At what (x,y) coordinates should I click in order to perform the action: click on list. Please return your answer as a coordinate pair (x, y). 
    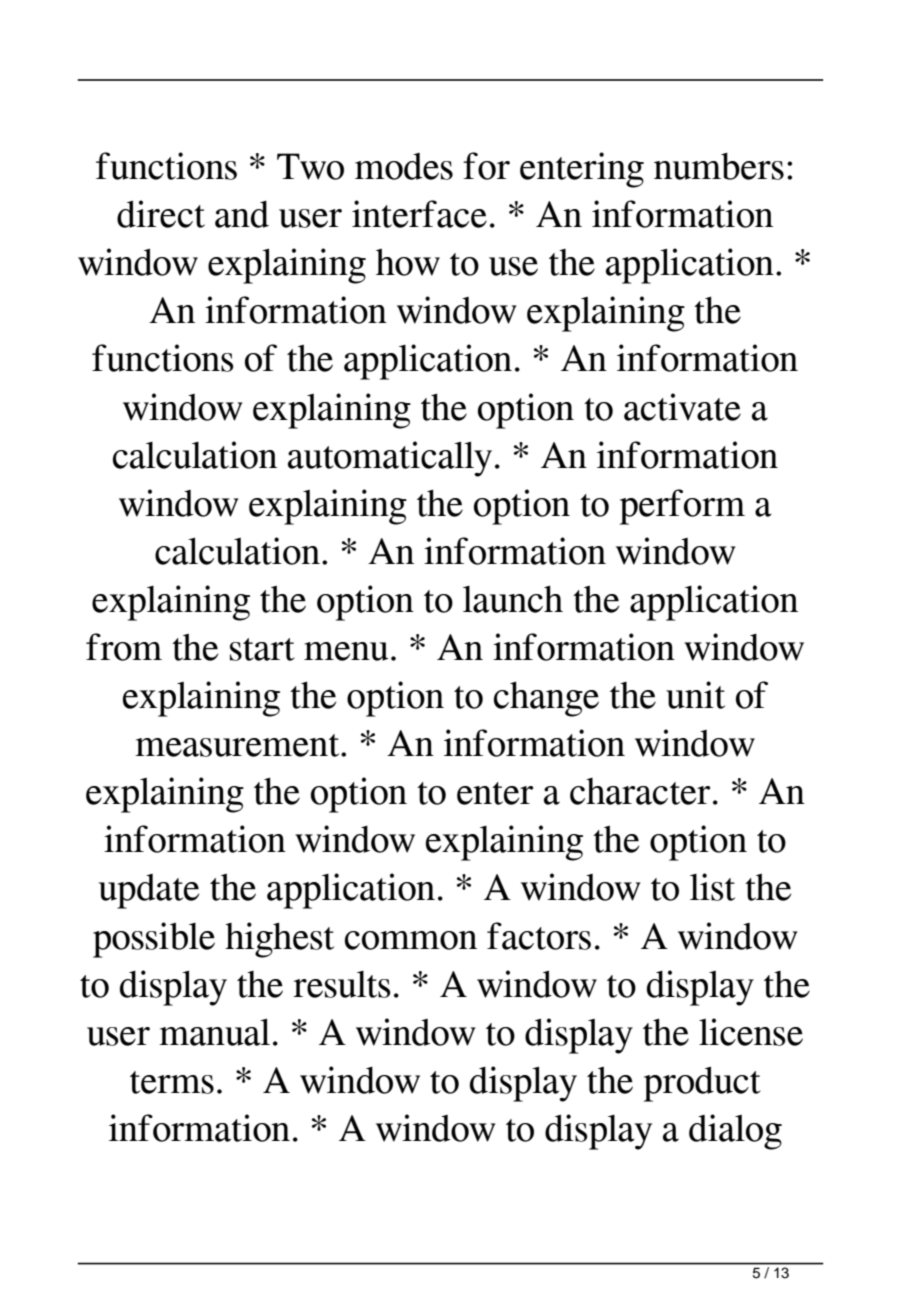
    Looking at the image, I should click on (712, 887).
